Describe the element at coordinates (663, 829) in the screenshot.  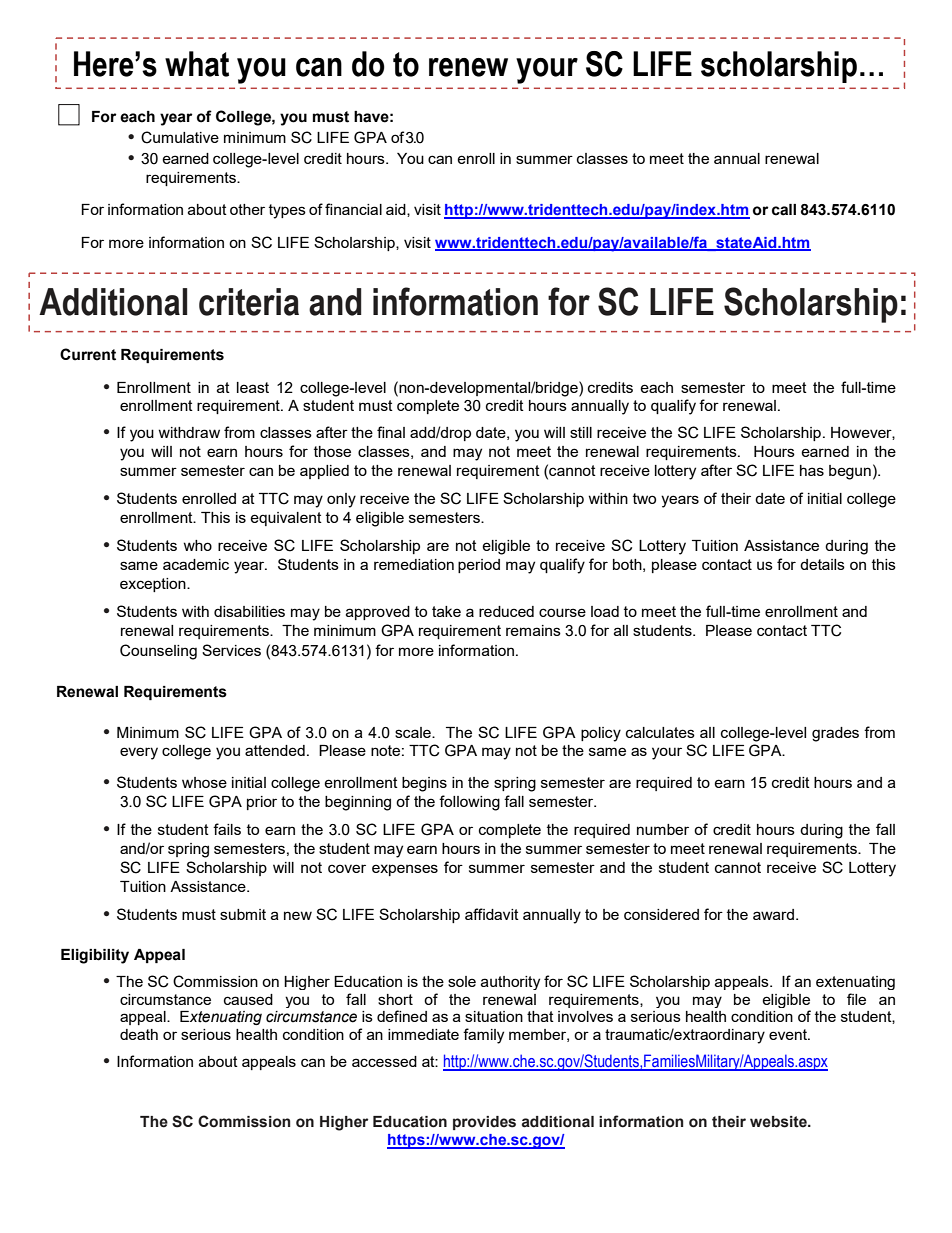
I see `number` at that location.
